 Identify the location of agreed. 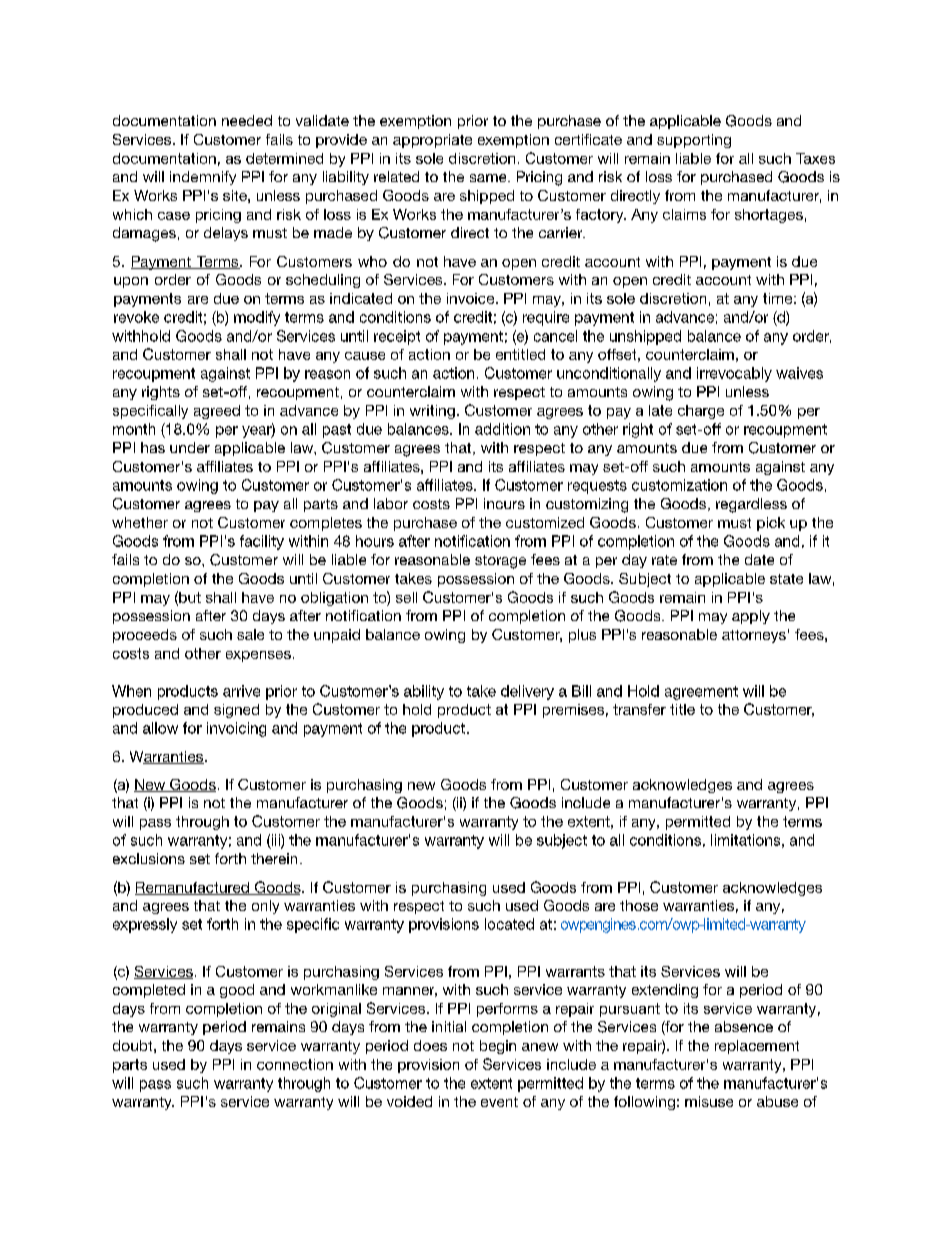
(217, 412).
